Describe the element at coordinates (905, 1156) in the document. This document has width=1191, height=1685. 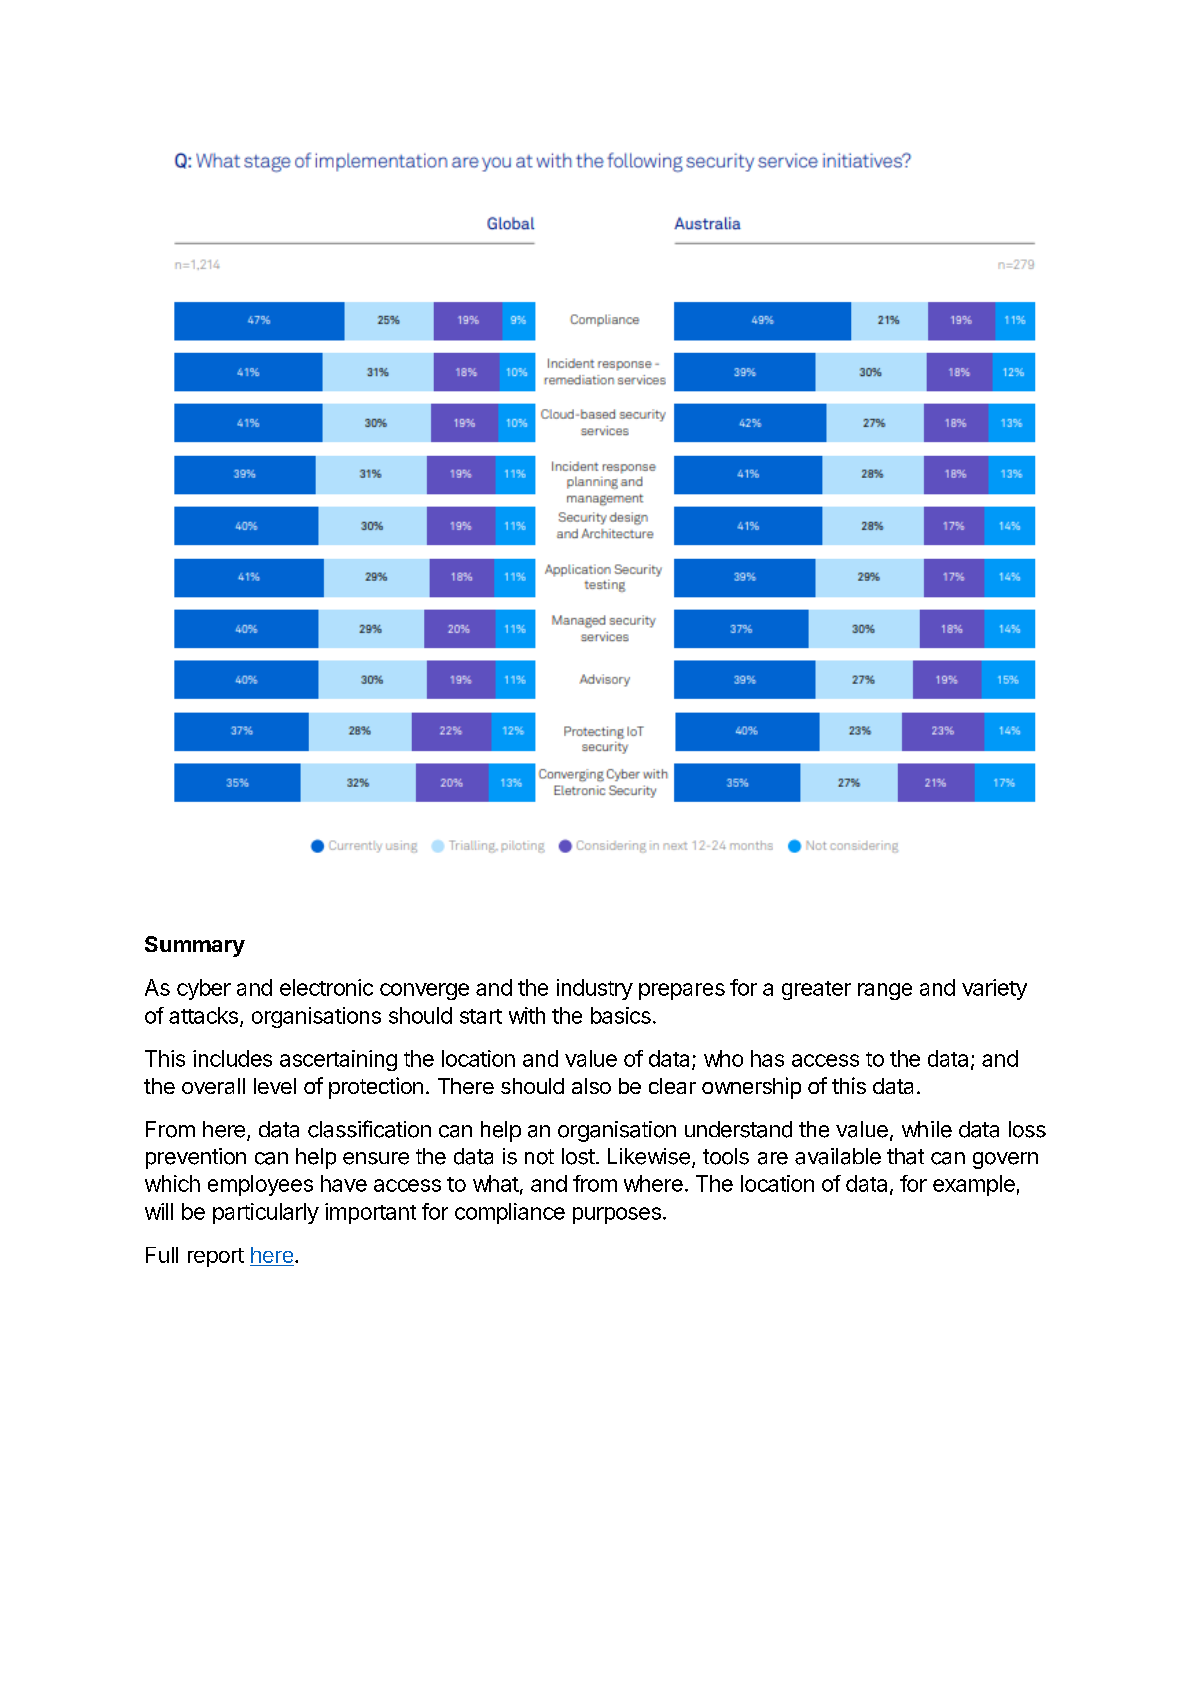
I see `that` at that location.
